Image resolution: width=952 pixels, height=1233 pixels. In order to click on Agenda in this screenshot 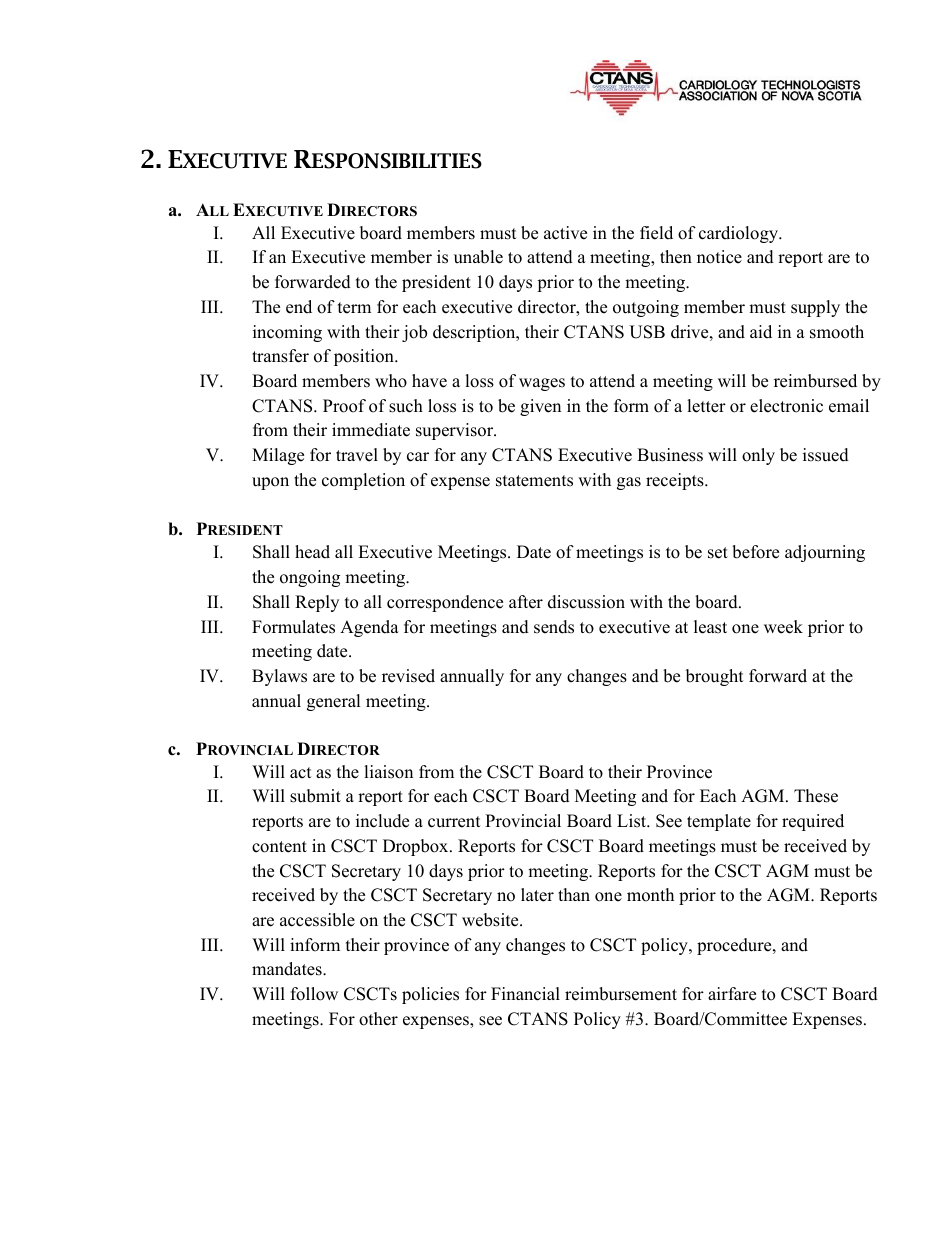, I will do `click(369, 628)`.
